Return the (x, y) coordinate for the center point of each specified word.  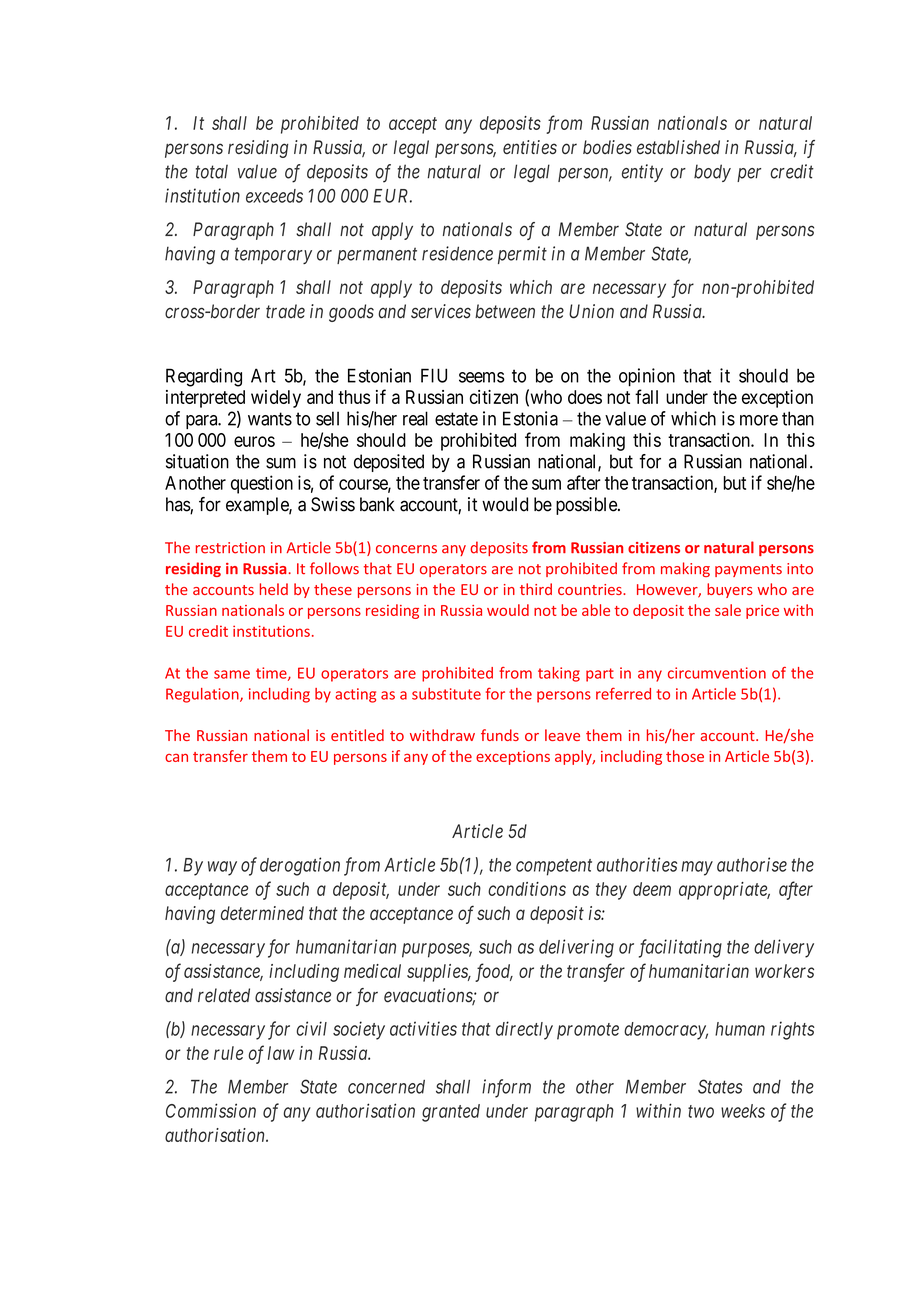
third (536, 589)
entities (530, 147)
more (759, 420)
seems (482, 377)
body (712, 173)
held (274, 589)
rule (228, 1053)
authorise (752, 864)
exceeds (274, 196)
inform (506, 1088)
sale (728, 610)
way (222, 868)
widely (276, 399)
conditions (527, 889)
